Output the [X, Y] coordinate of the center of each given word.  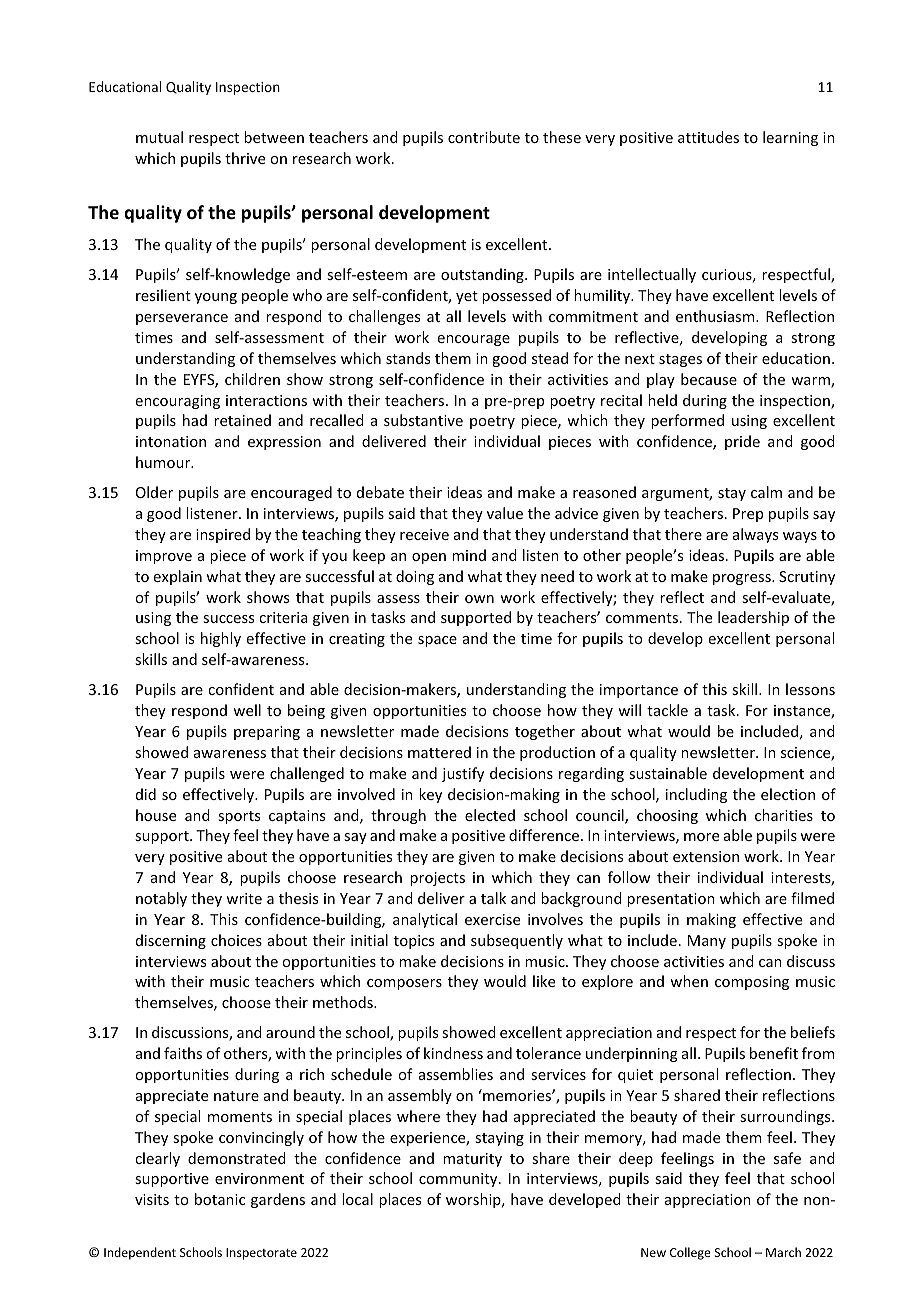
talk [493, 898]
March [783, 1252]
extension [706, 856]
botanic [220, 1199]
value [505, 513]
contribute [484, 137]
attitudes [708, 137]
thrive [245, 158]
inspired [223, 535]
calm [766, 492]
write [244, 898]
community [459, 1180]
